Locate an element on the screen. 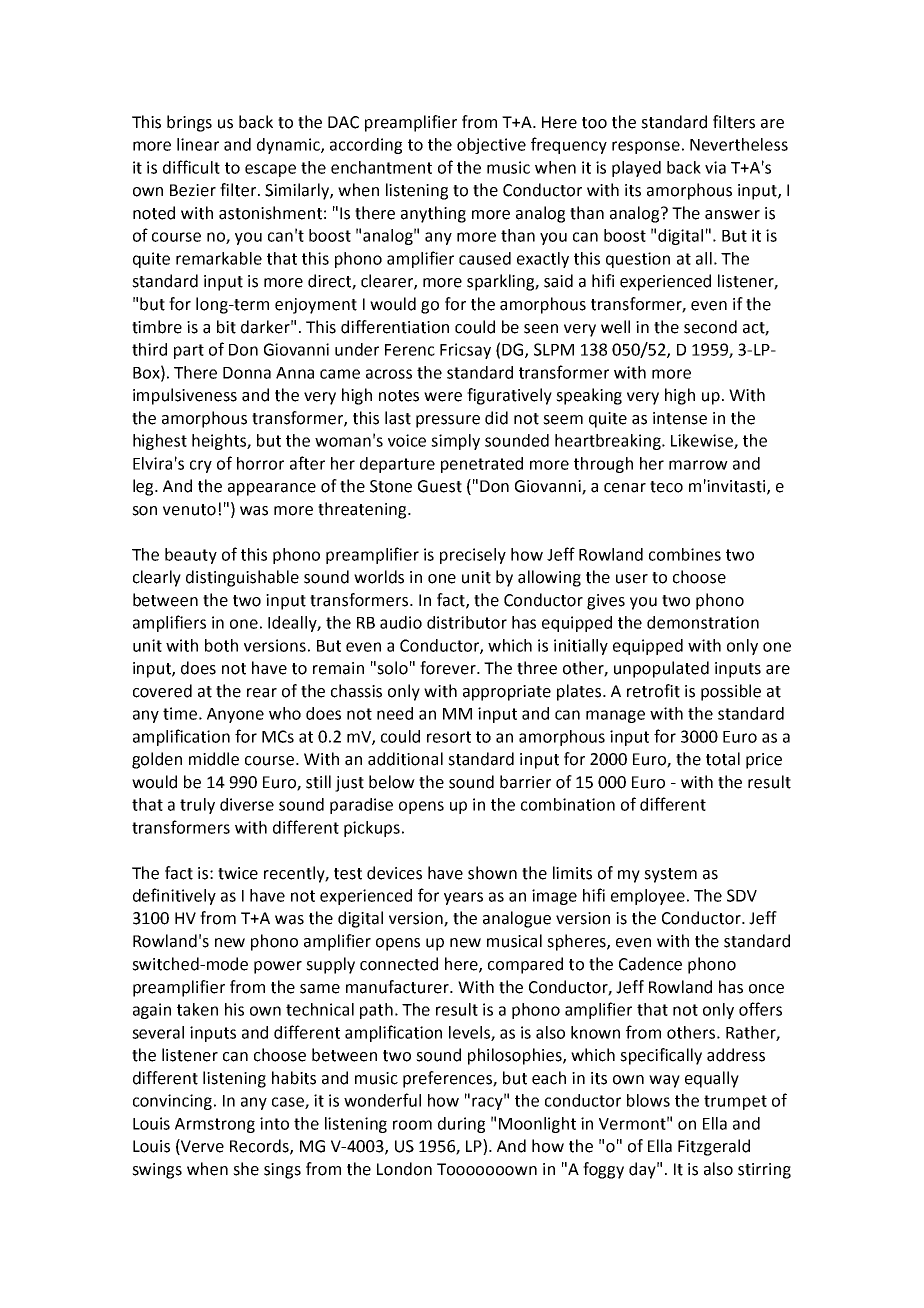 Image resolution: width=924 pixels, height=1308 pixels. via is located at coordinates (715, 167).
